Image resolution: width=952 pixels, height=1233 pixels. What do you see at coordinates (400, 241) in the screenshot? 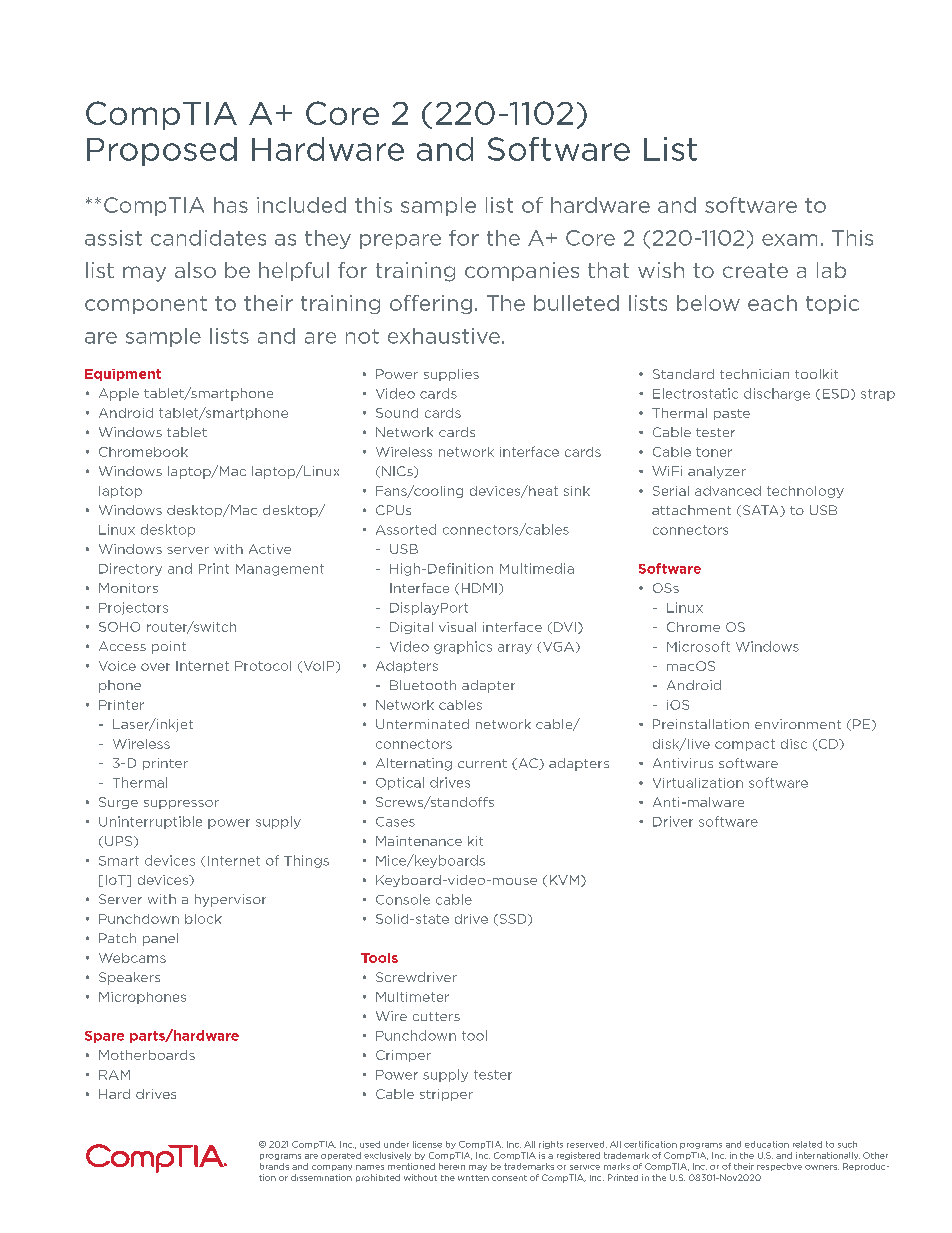
I see `prepare` at bounding box center [400, 241].
